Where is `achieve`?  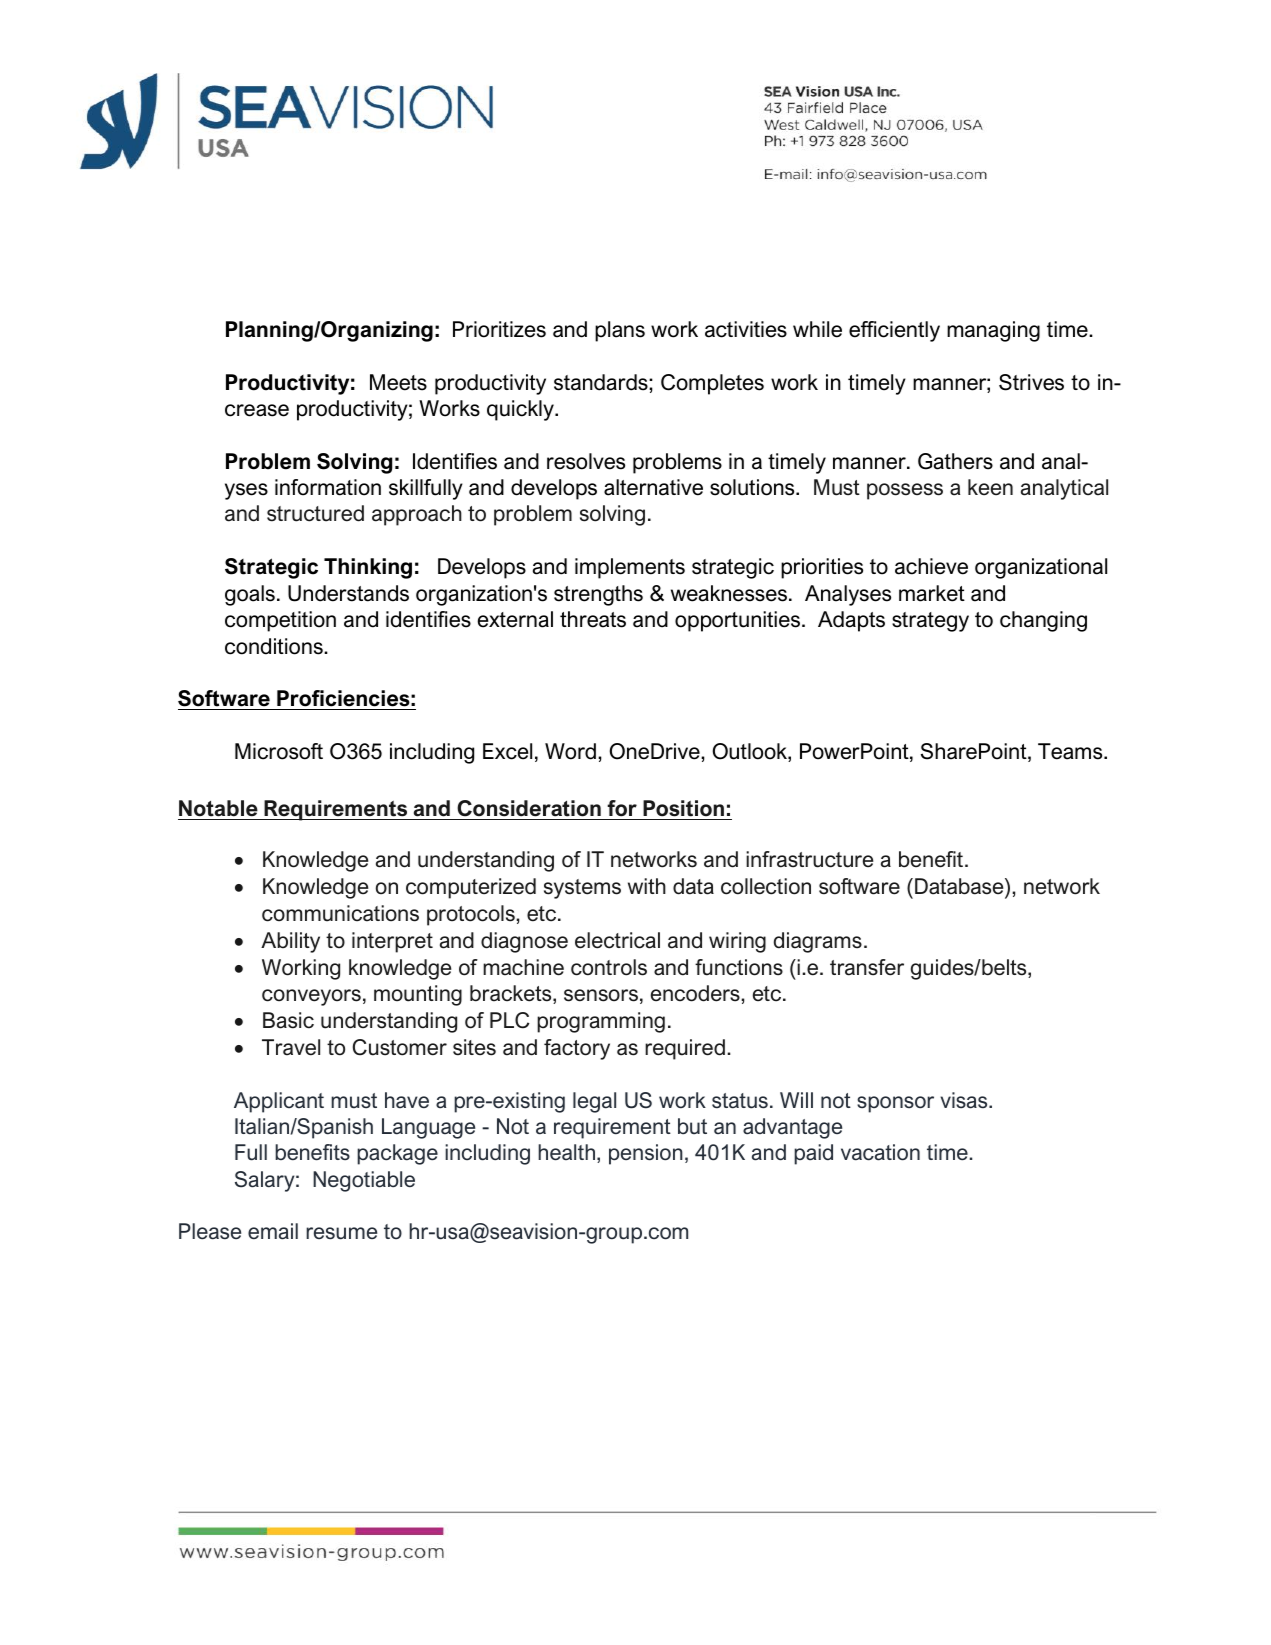
achieve is located at coordinates (931, 566).
